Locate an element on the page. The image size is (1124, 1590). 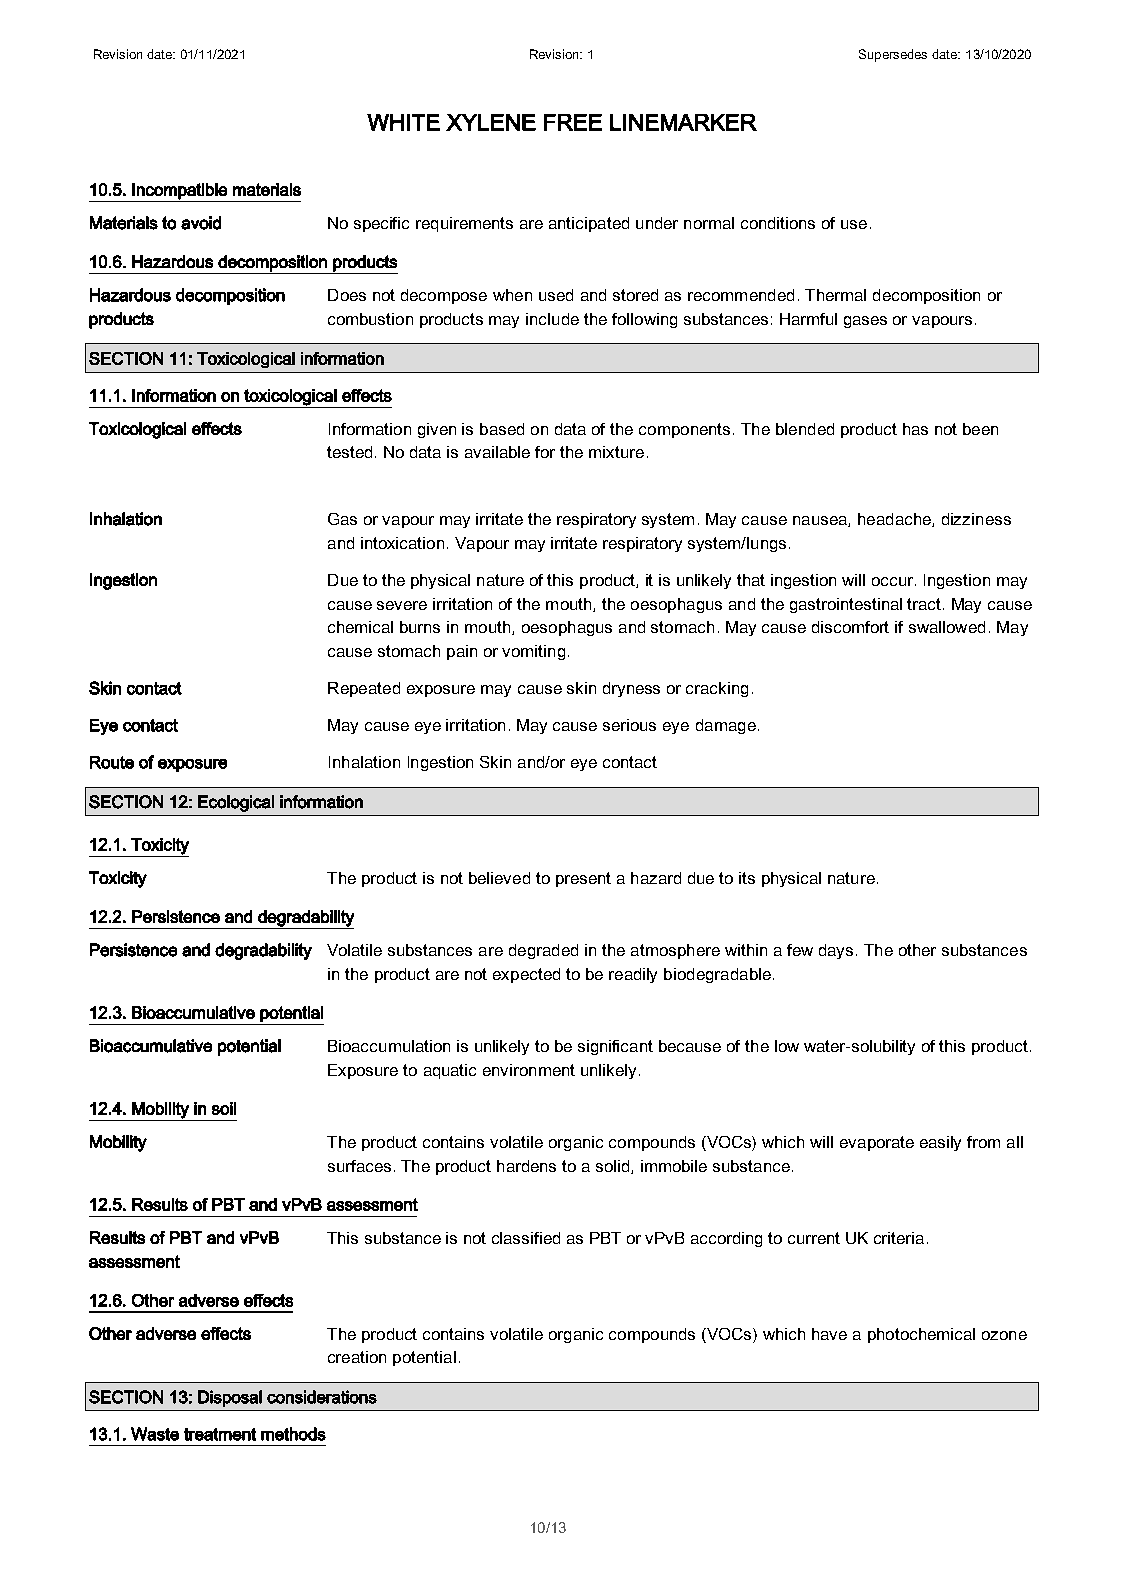
tested is located at coordinates (349, 452).
